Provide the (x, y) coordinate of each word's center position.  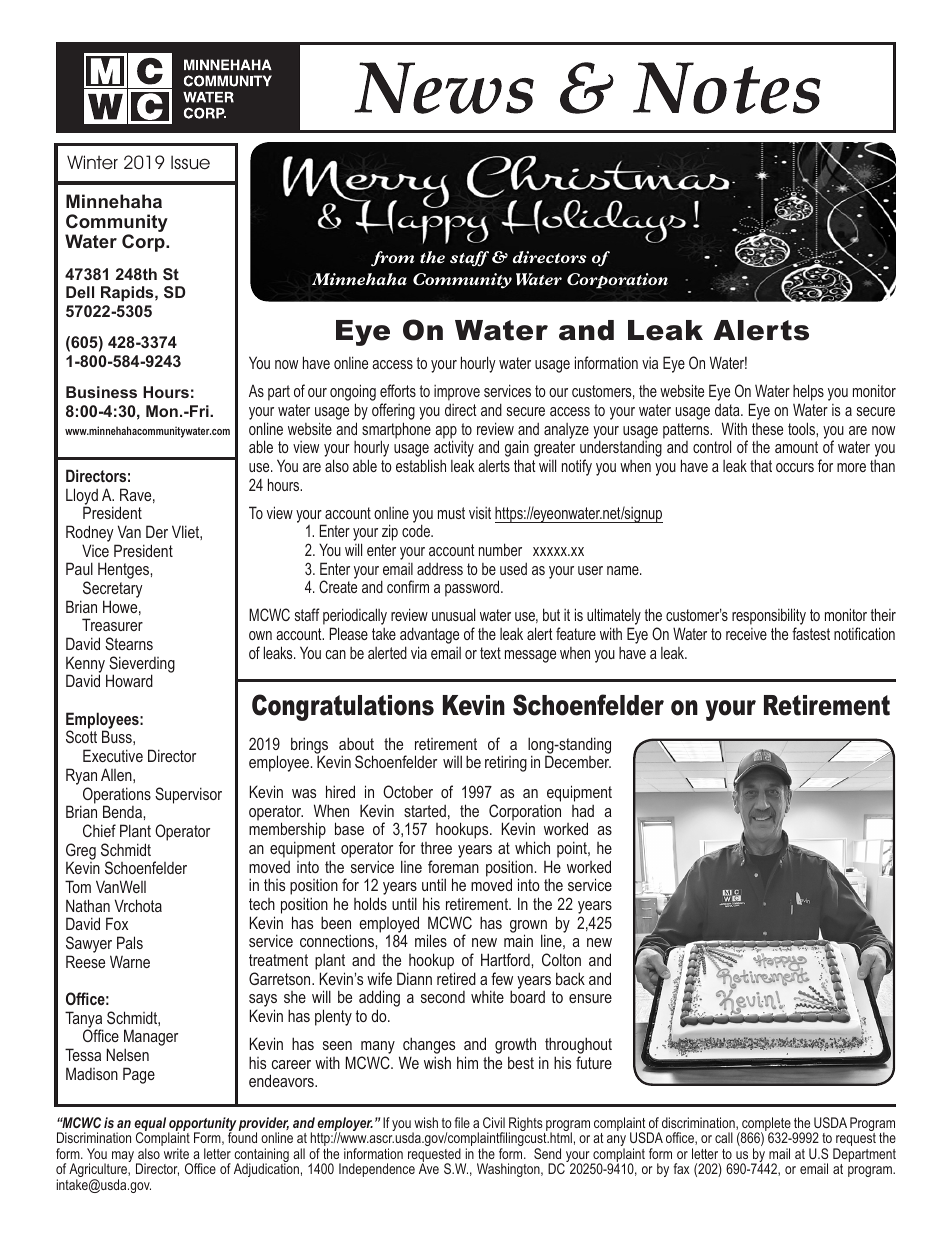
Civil (494, 1122)
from (392, 259)
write (176, 1153)
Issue (190, 162)
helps (808, 392)
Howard (129, 680)
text (490, 653)
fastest (811, 633)
